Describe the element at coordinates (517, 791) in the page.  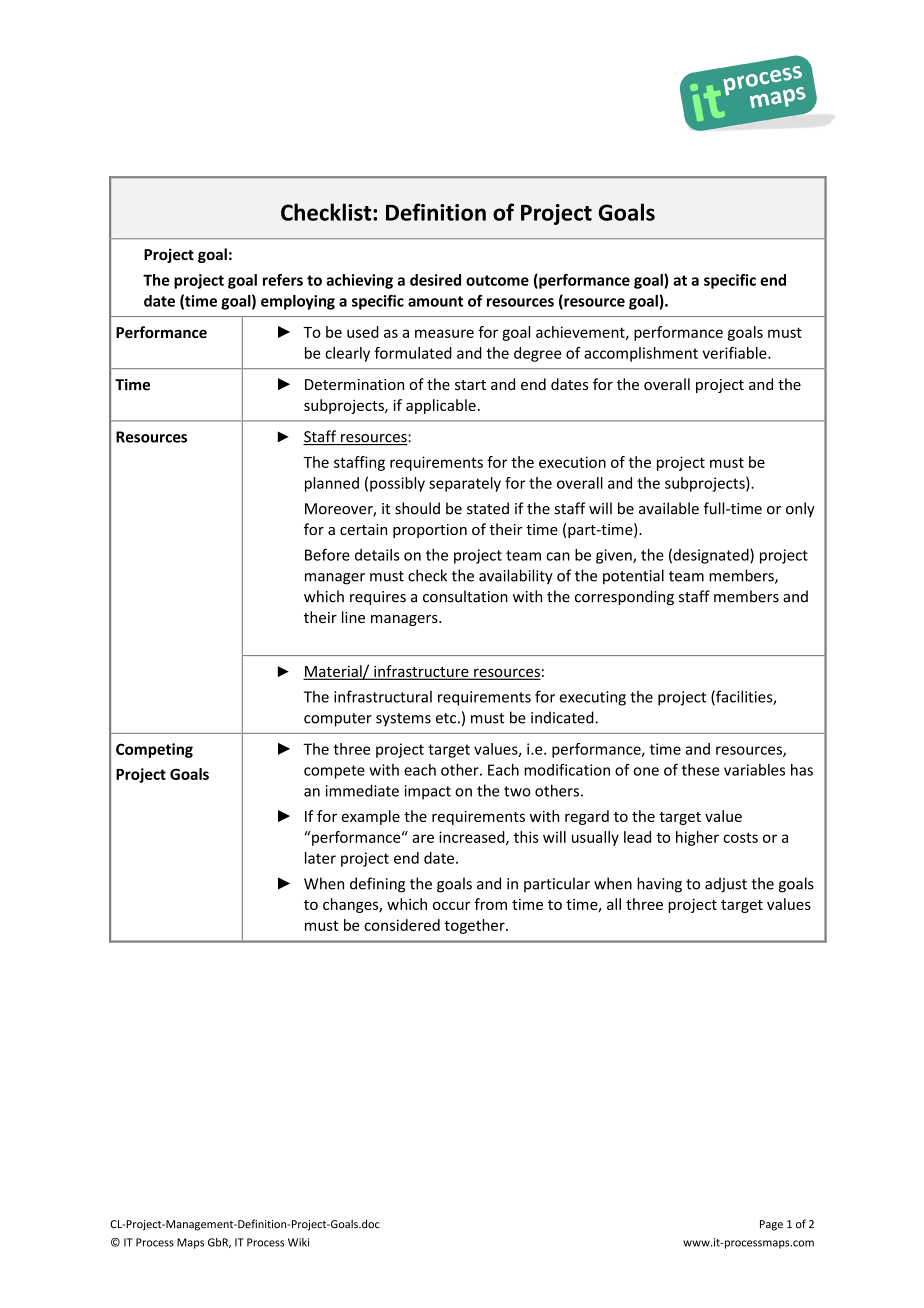
I see `two` at that location.
